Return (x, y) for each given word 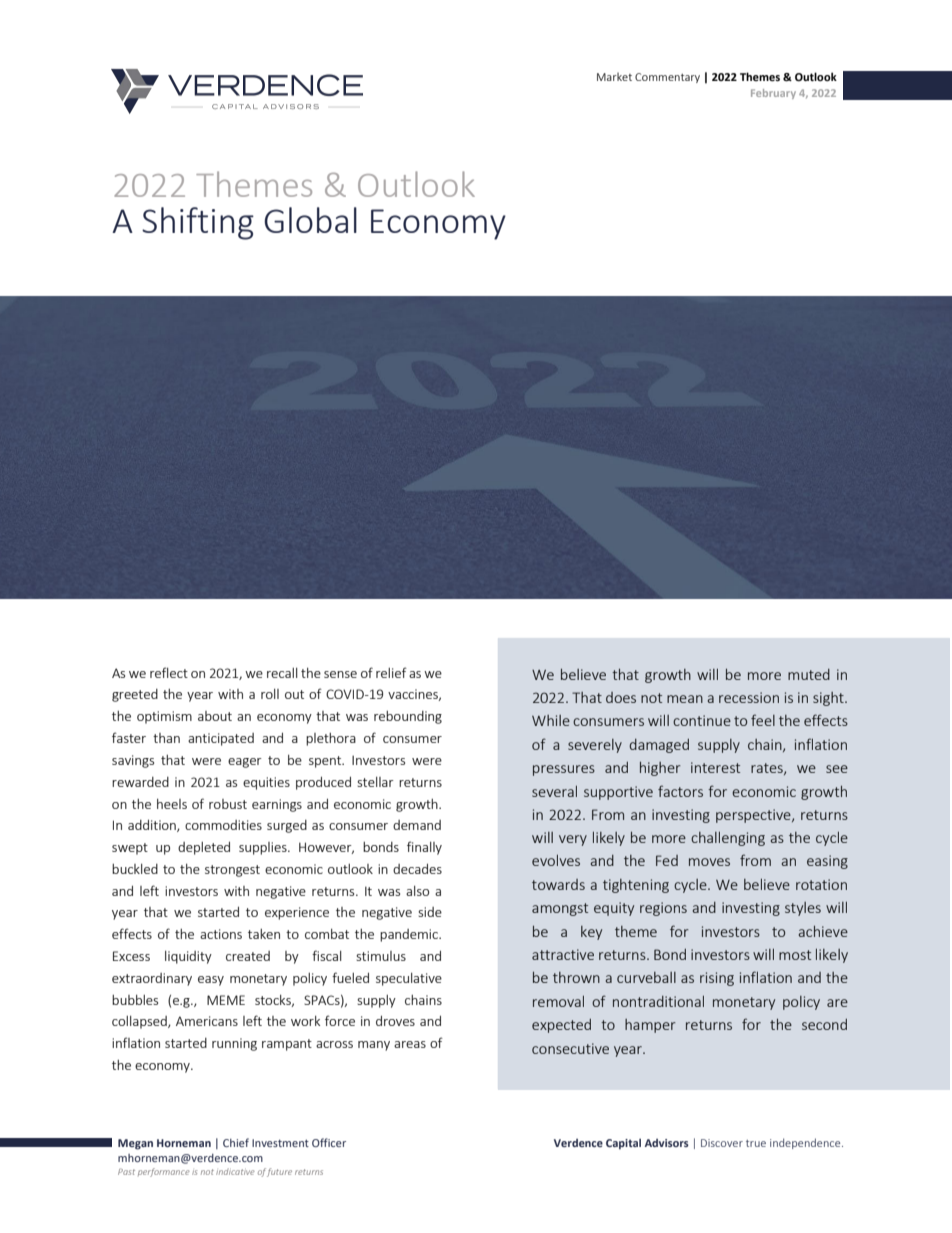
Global (310, 220)
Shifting (198, 223)
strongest (232, 871)
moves (709, 862)
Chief (236, 1142)
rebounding (408, 717)
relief (391, 672)
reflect (169, 672)
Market (614, 76)
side (430, 912)
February (773, 94)
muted (809, 674)
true (756, 1143)
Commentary (667, 78)
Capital (623, 1144)
